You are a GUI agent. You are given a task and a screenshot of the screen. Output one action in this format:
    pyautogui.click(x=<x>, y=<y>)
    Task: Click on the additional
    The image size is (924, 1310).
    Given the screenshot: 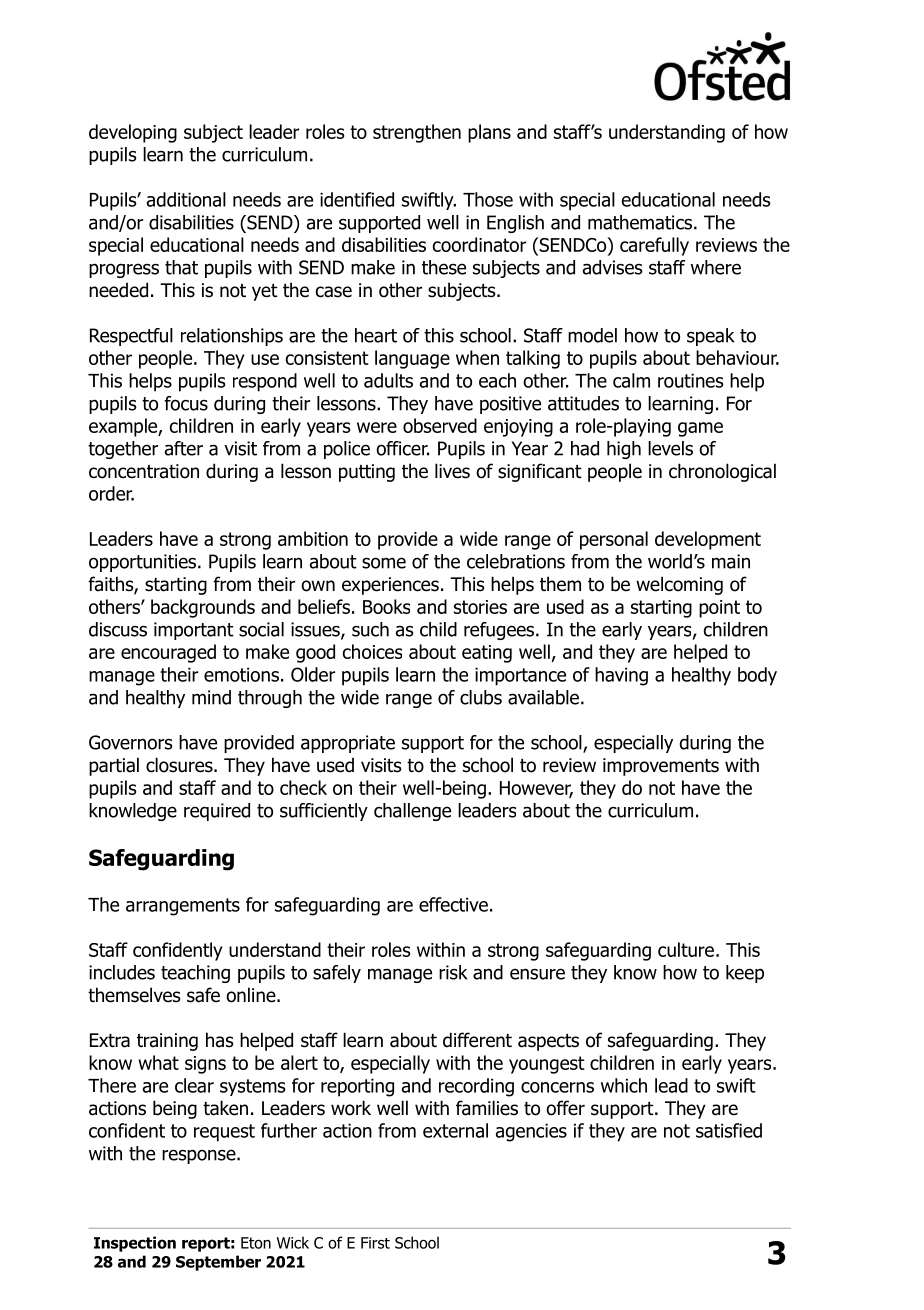 What is the action you would take?
    pyautogui.click(x=186, y=199)
